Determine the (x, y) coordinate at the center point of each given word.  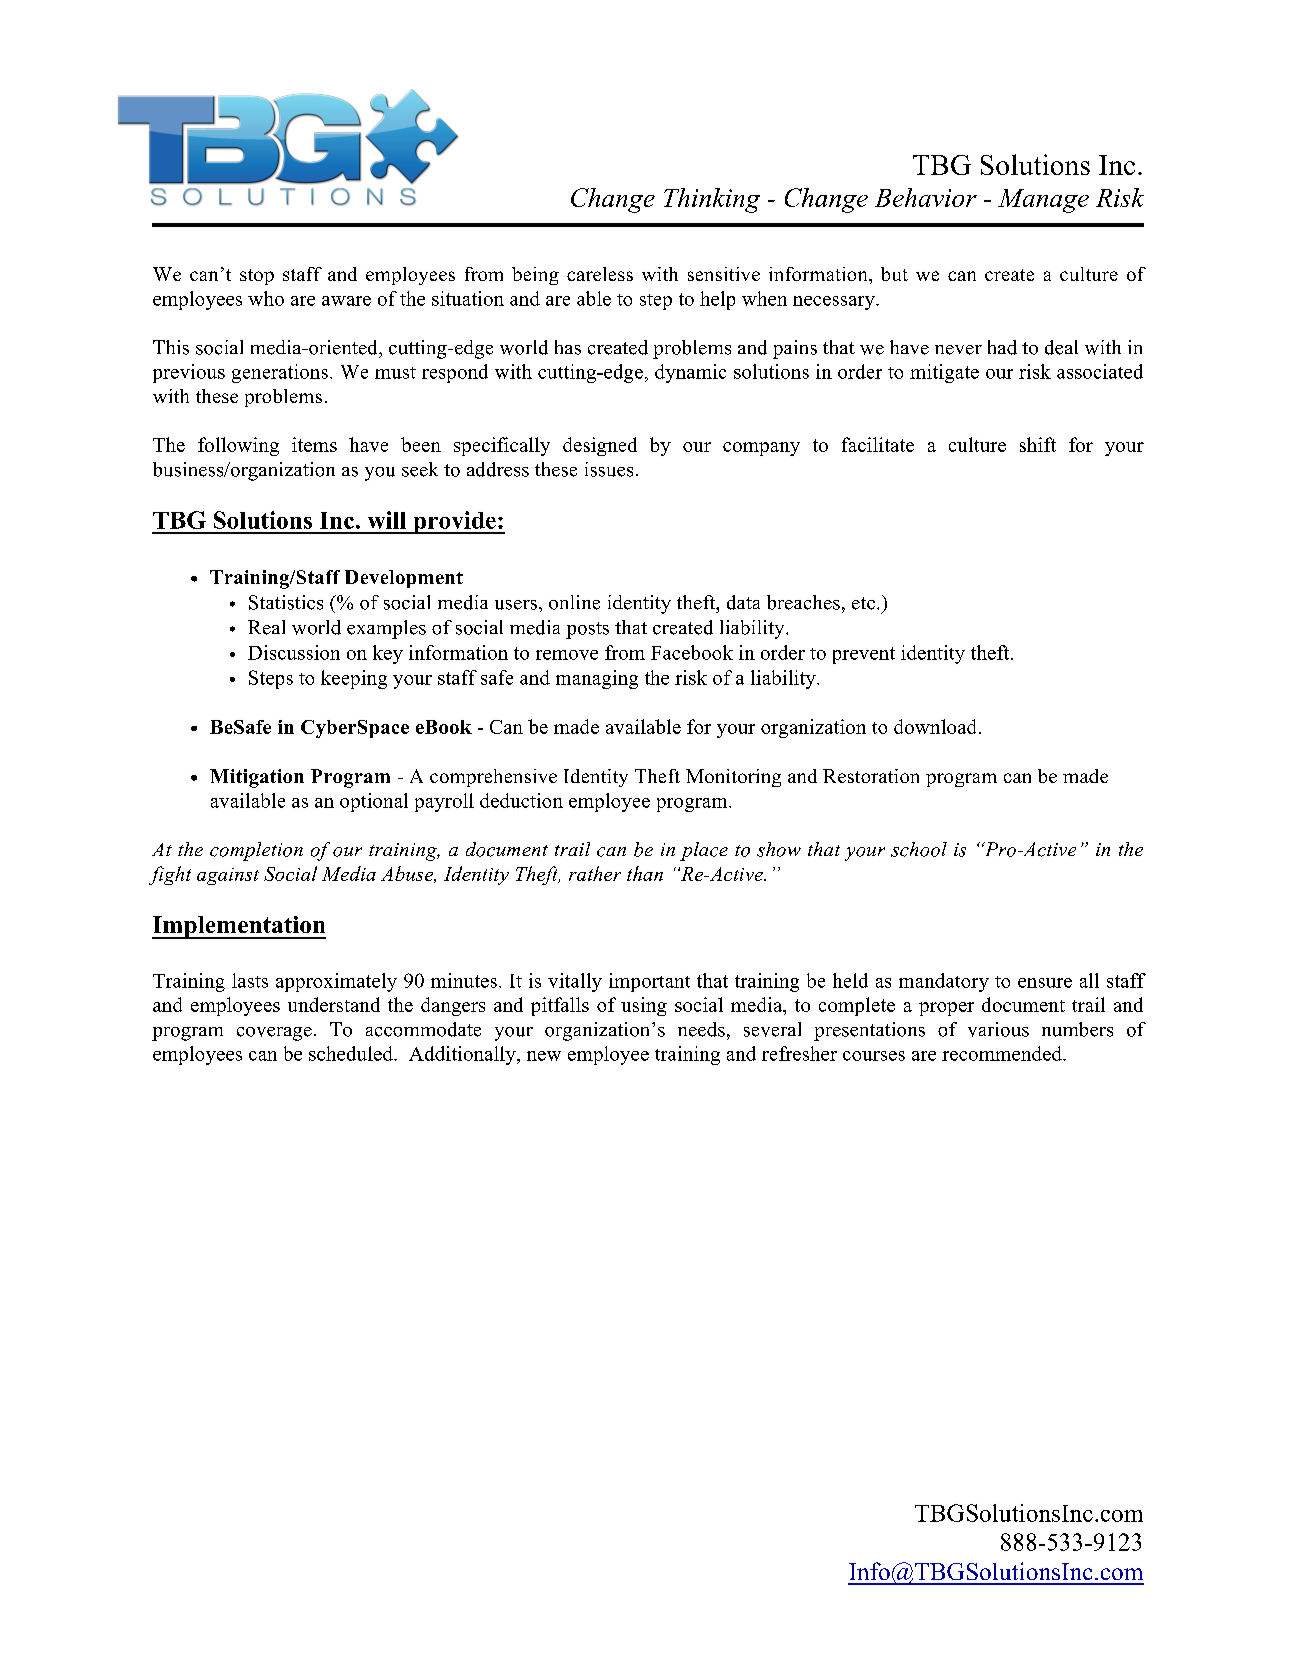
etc (863, 603)
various (998, 1029)
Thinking (712, 200)
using (644, 1006)
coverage (274, 1034)
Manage (1043, 201)
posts (587, 630)
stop (257, 277)
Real (266, 627)
